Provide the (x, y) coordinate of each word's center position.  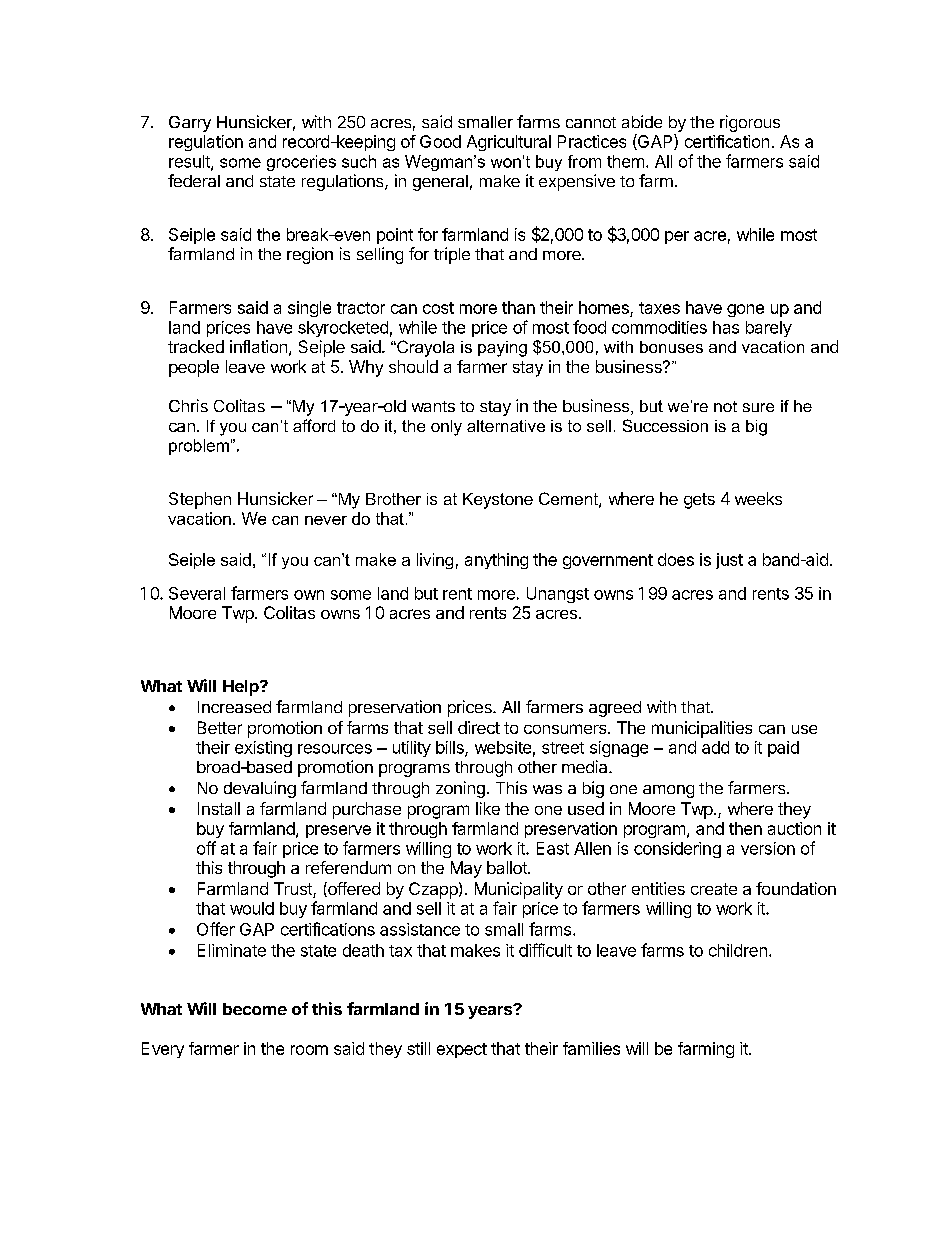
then (745, 828)
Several (197, 593)
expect (462, 1050)
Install (219, 808)
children (738, 950)
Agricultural (509, 143)
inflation (258, 346)
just (729, 561)
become (255, 1009)
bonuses (671, 347)
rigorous (750, 123)
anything (496, 561)
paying (502, 349)
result (190, 162)
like (488, 808)
